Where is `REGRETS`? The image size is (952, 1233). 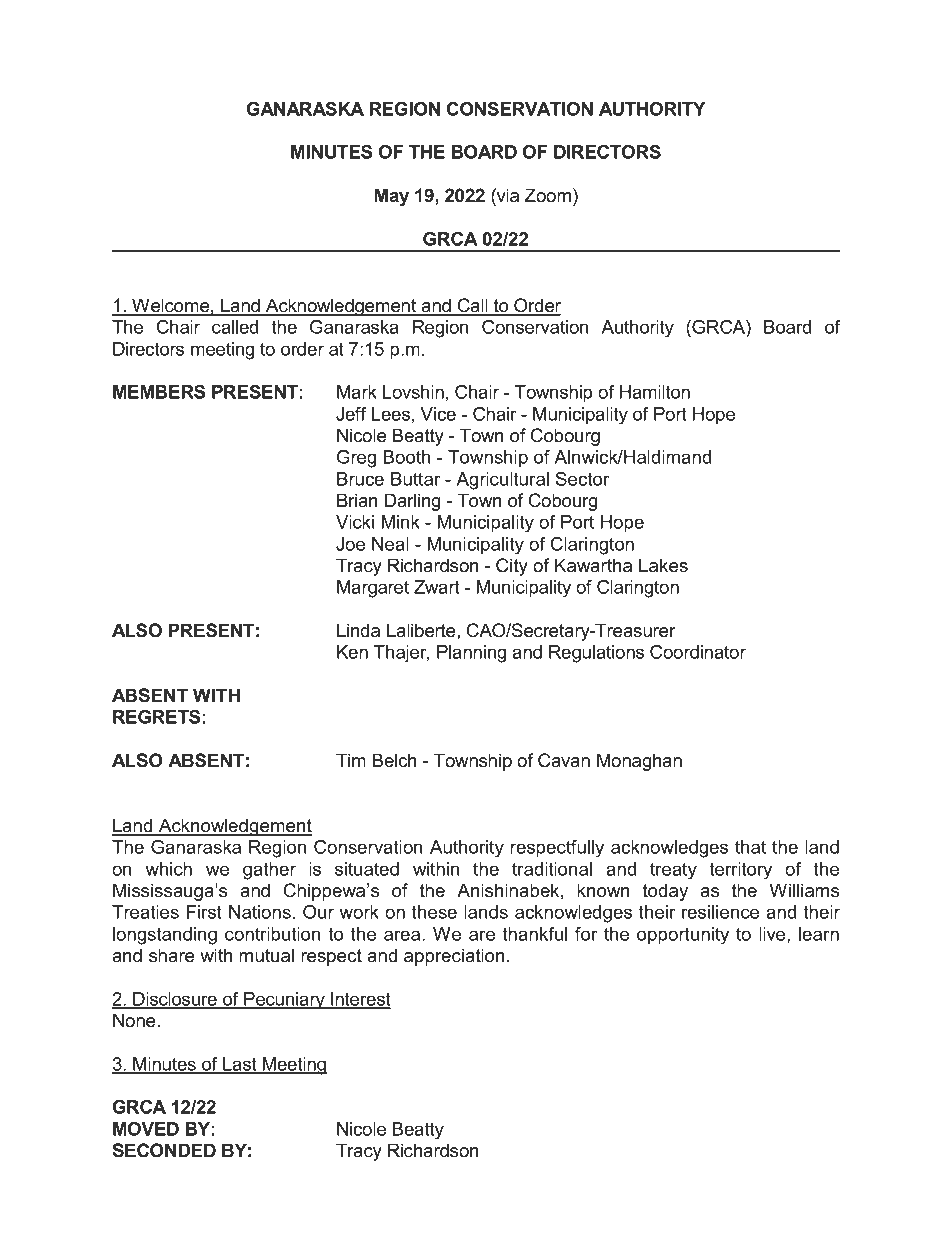 REGRETS is located at coordinates (156, 717).
